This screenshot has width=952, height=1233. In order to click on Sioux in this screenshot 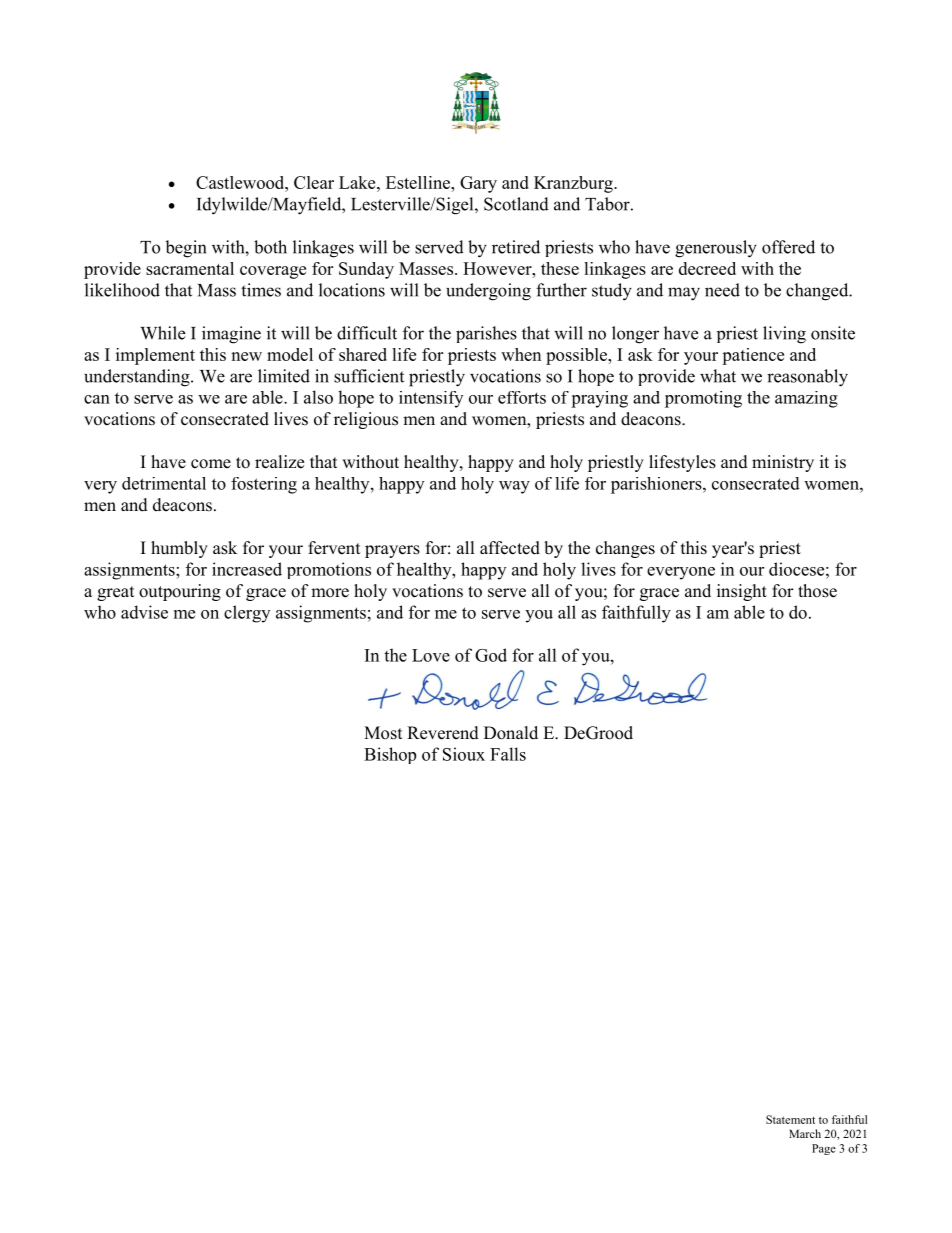, I will do `click(464, 754)`.
